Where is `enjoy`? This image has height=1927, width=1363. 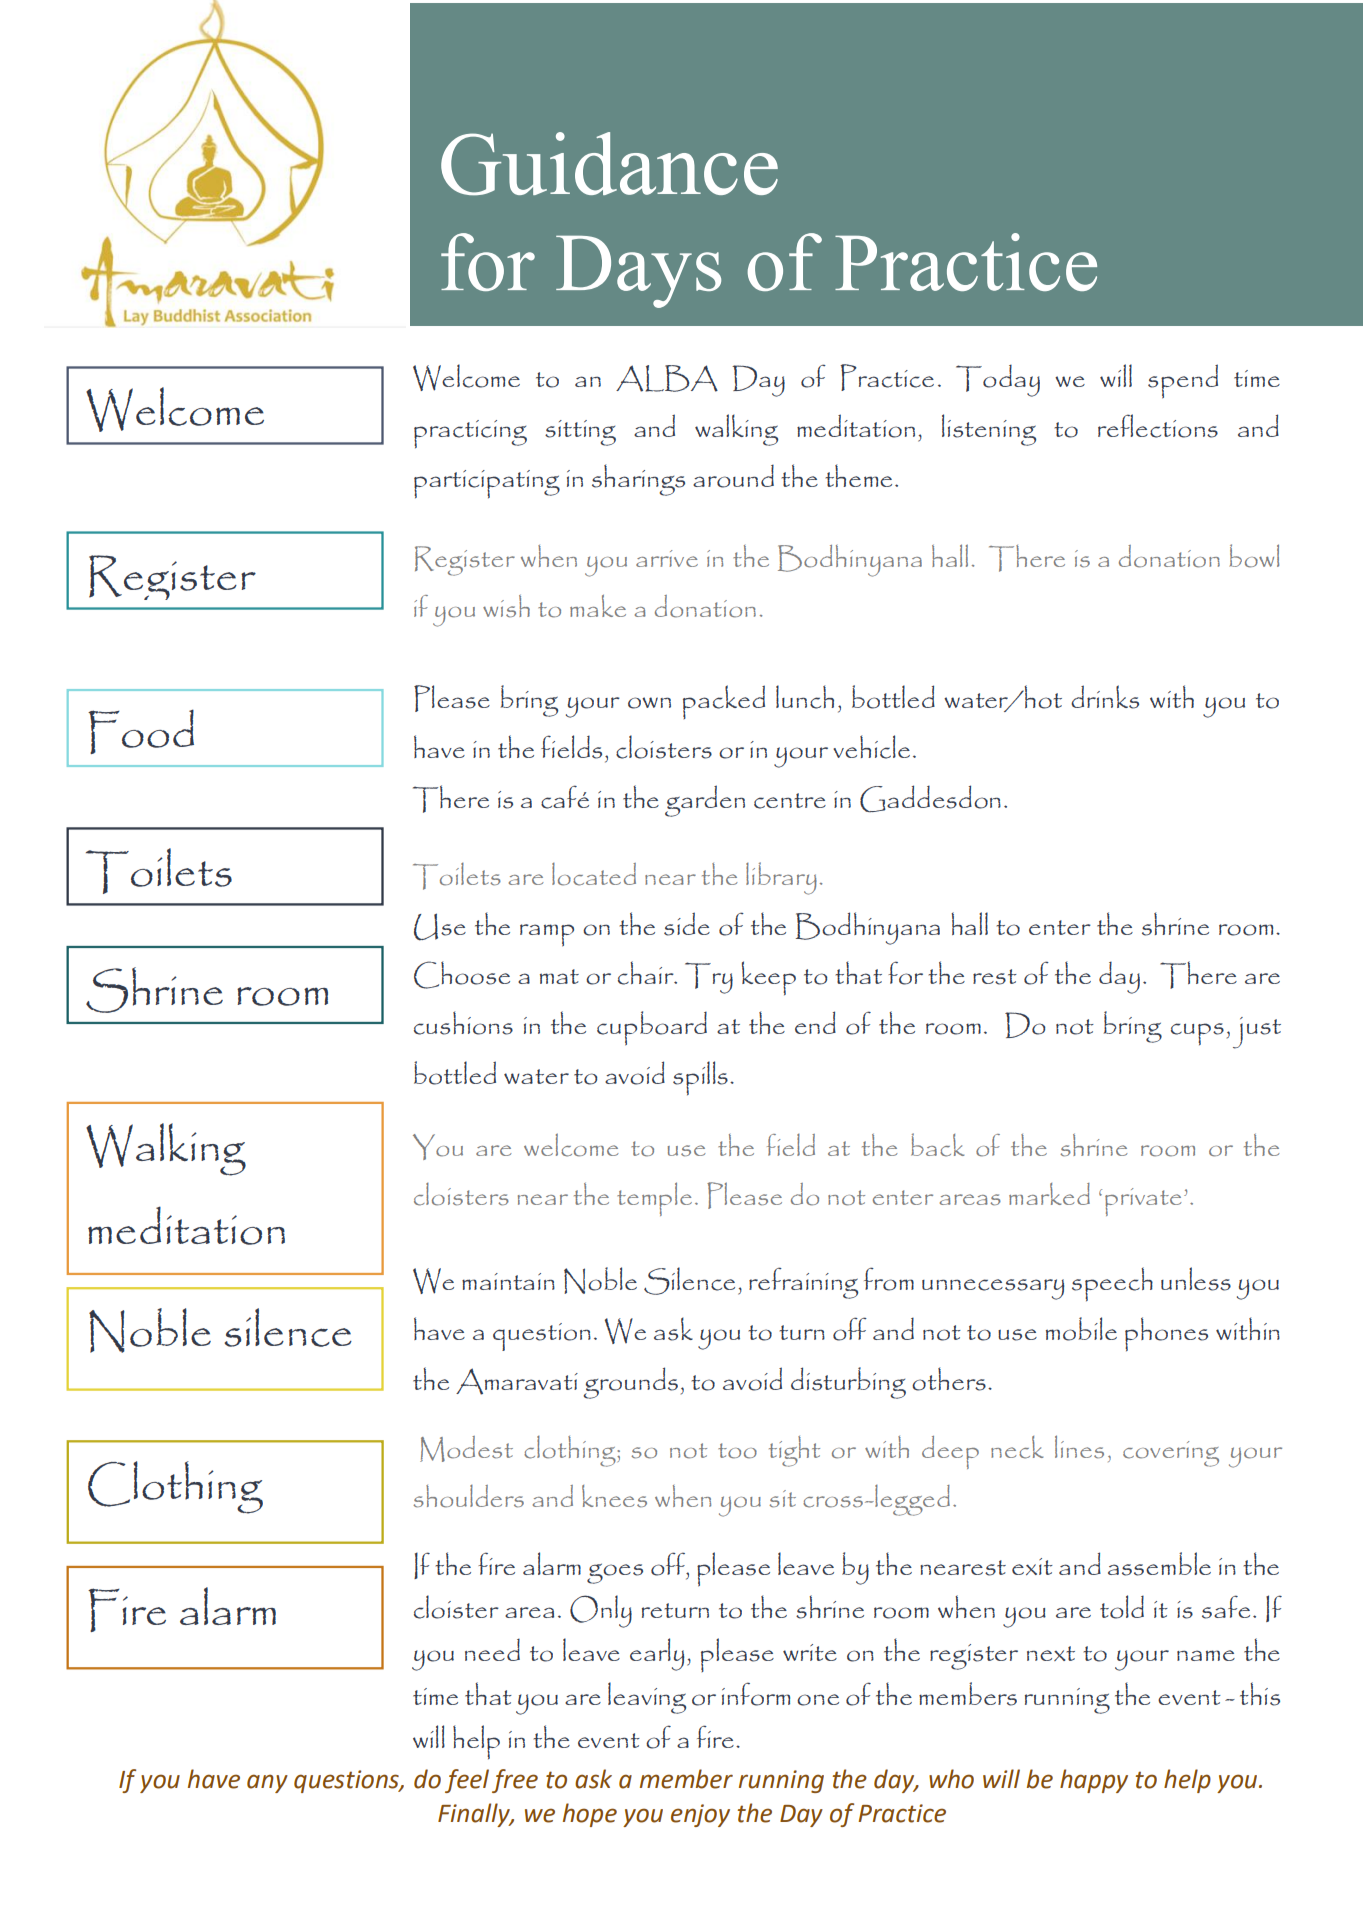 enjoy is located at coordinates (700, 1815).
